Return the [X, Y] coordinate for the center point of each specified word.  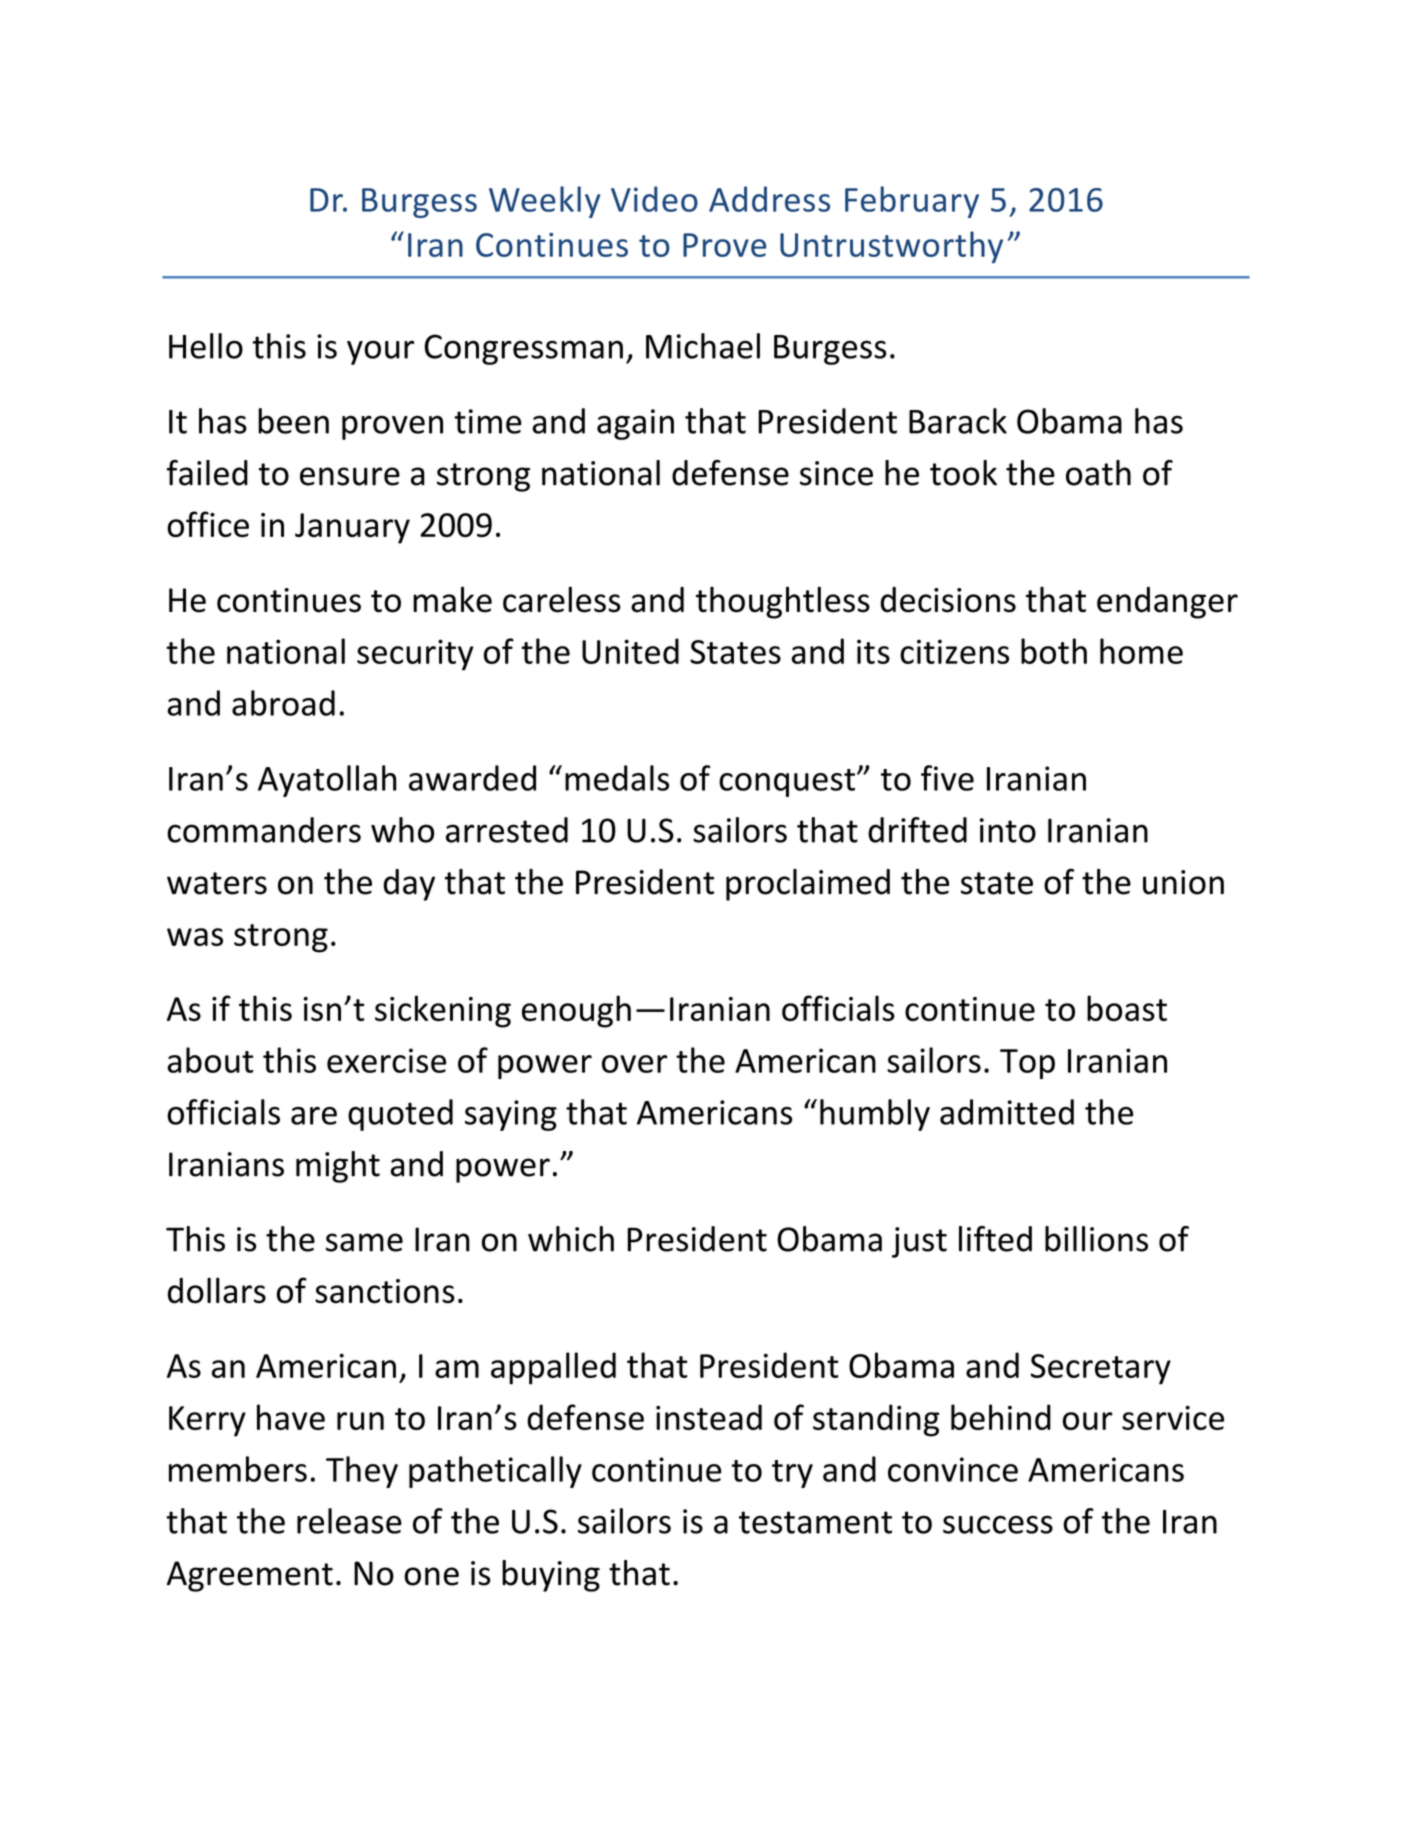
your [380, 352]
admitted [1007, 1112]
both [1054, 651]
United [630, 651]
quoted [400, 1115]
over [634, 1064]
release [349, 1521]
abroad [283, 703]
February [912, 202]
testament [815, 1522]
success [998, 1524]
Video [654, 199]
